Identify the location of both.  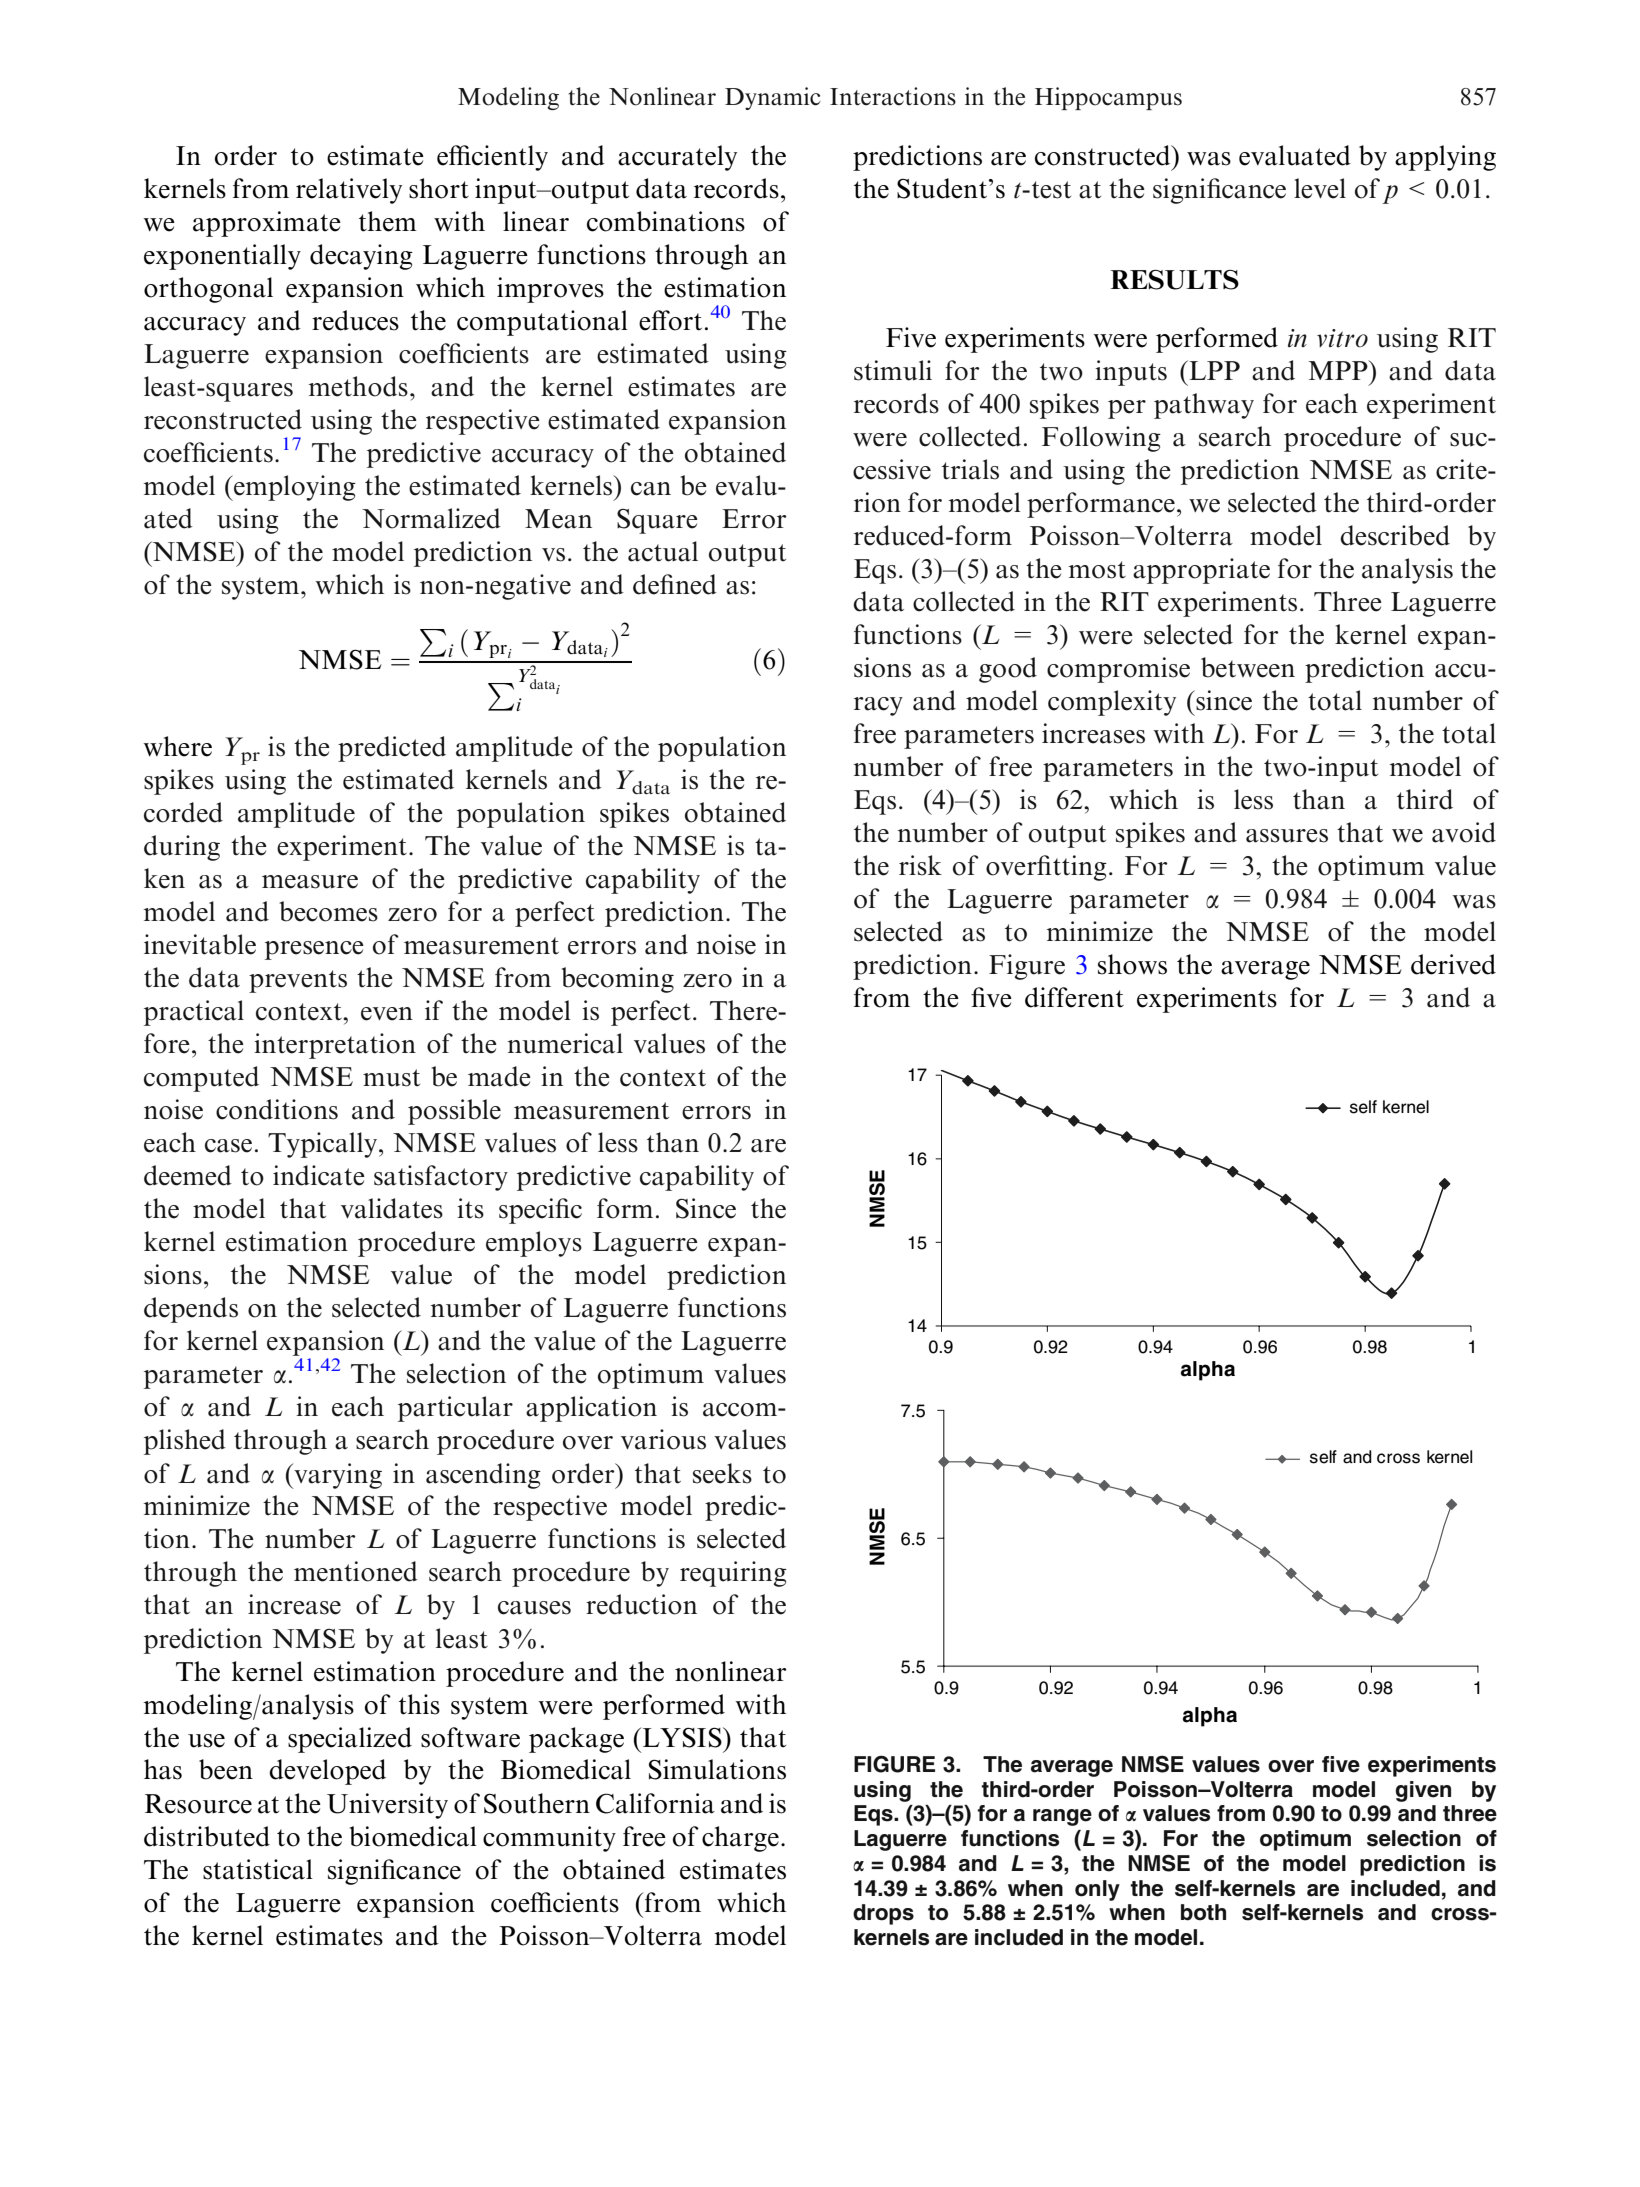
(1203, 1912).
